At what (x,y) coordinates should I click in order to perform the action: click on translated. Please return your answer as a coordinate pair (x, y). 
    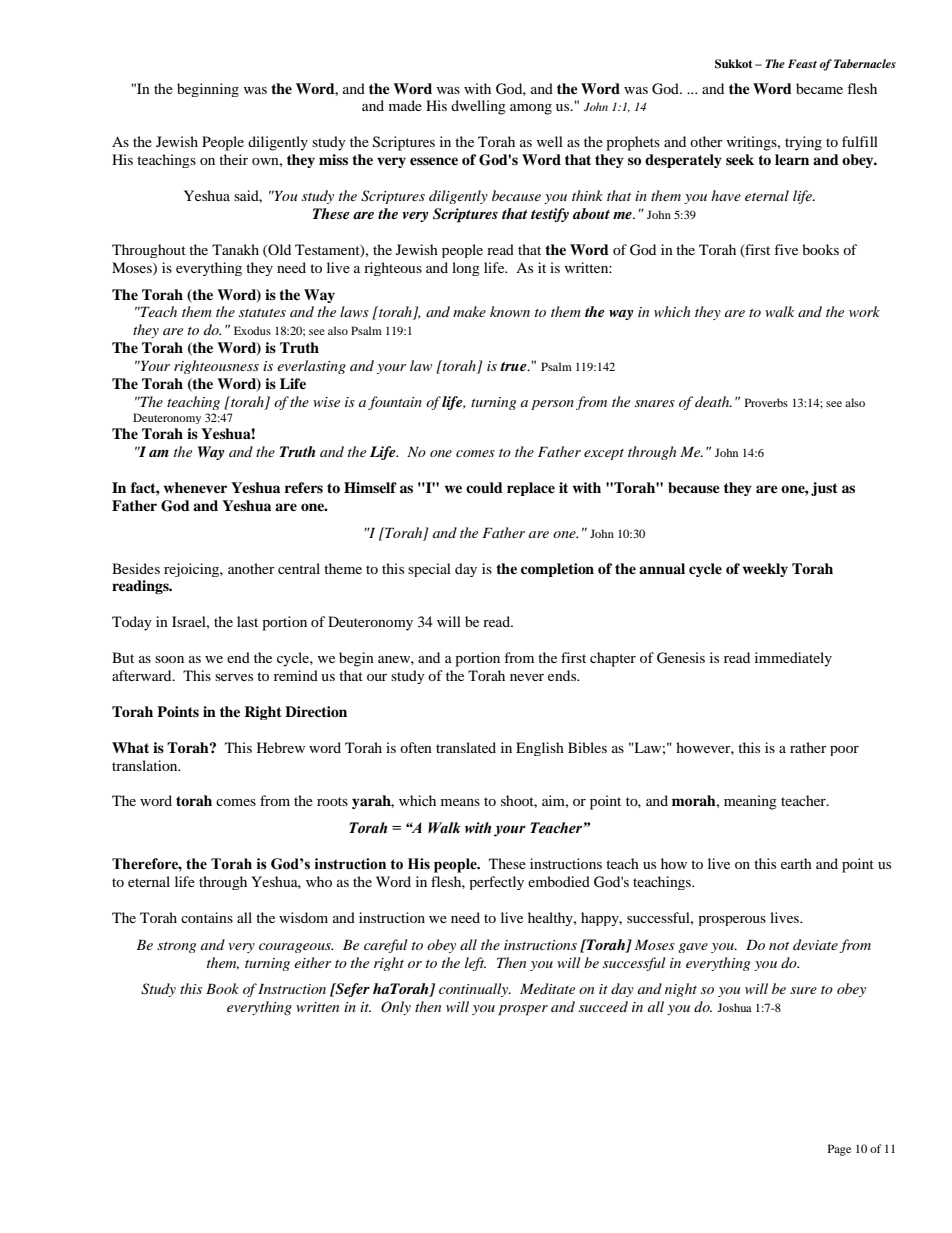
    Looking at the image, I should click on (466, 747).
